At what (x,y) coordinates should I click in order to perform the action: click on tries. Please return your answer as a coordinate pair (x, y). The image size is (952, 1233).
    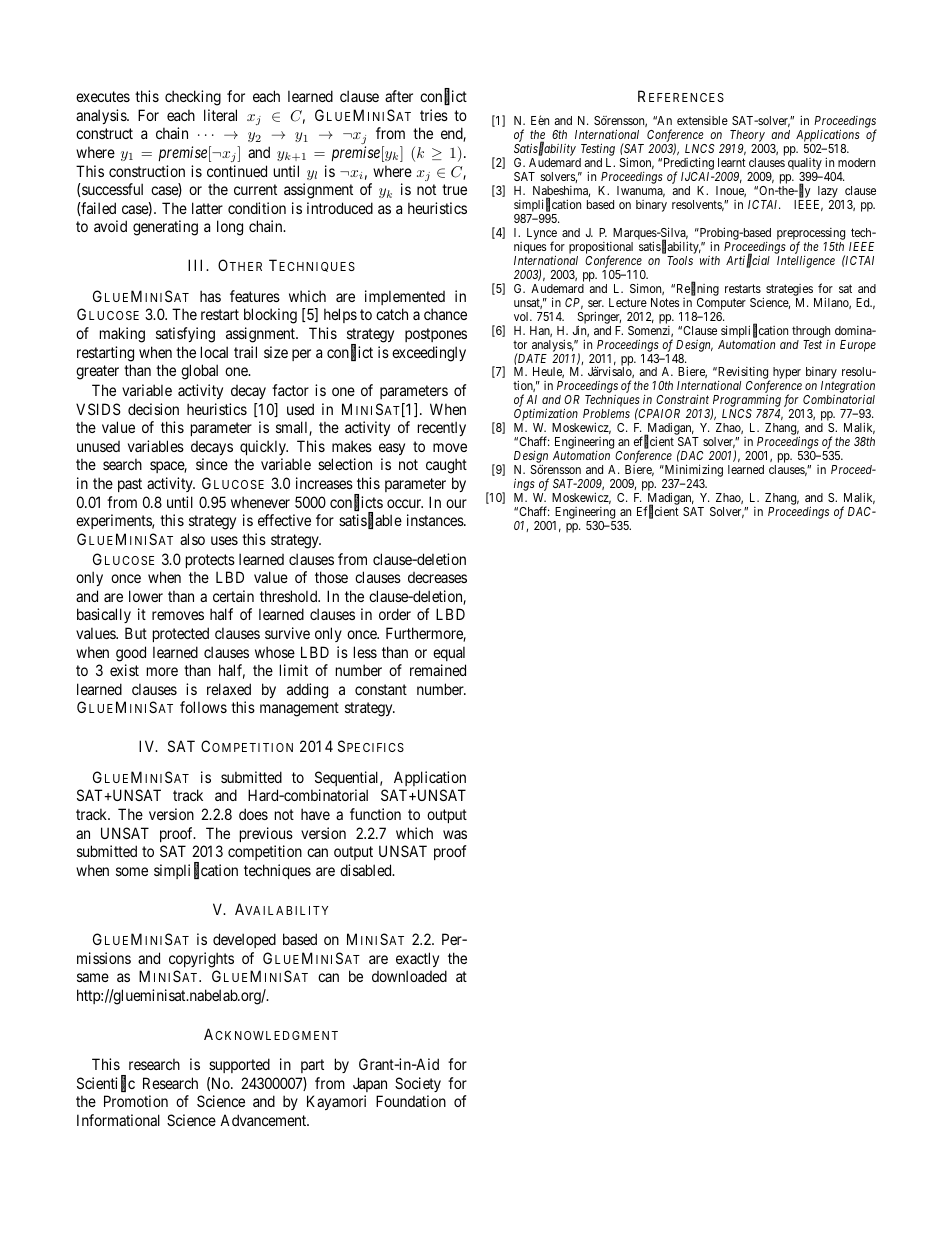
    Looking at the image, I should click on (434, 115).
